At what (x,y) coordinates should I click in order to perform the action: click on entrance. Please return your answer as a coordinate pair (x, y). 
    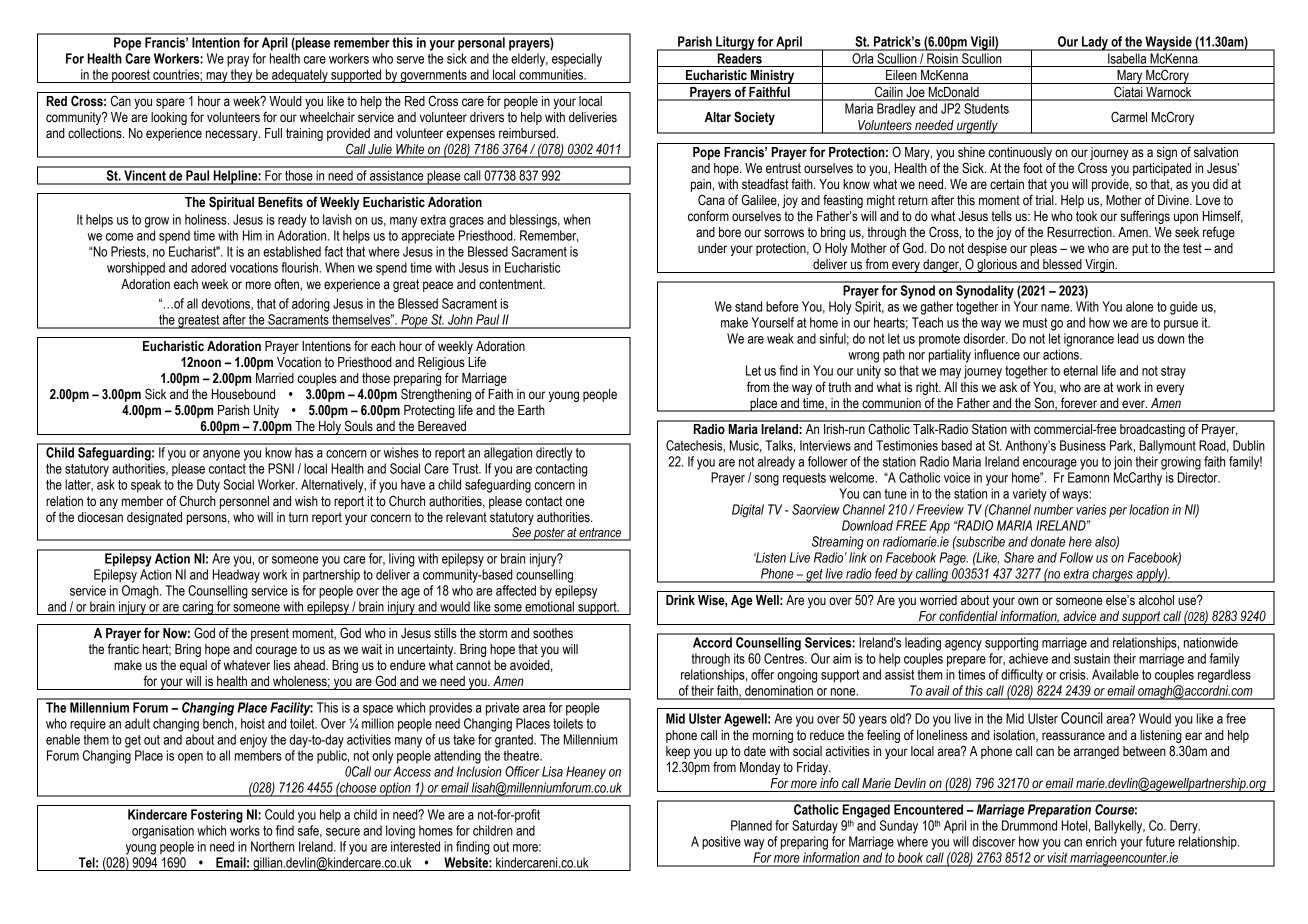
    Looking at the image, I should click on (601, 534).
